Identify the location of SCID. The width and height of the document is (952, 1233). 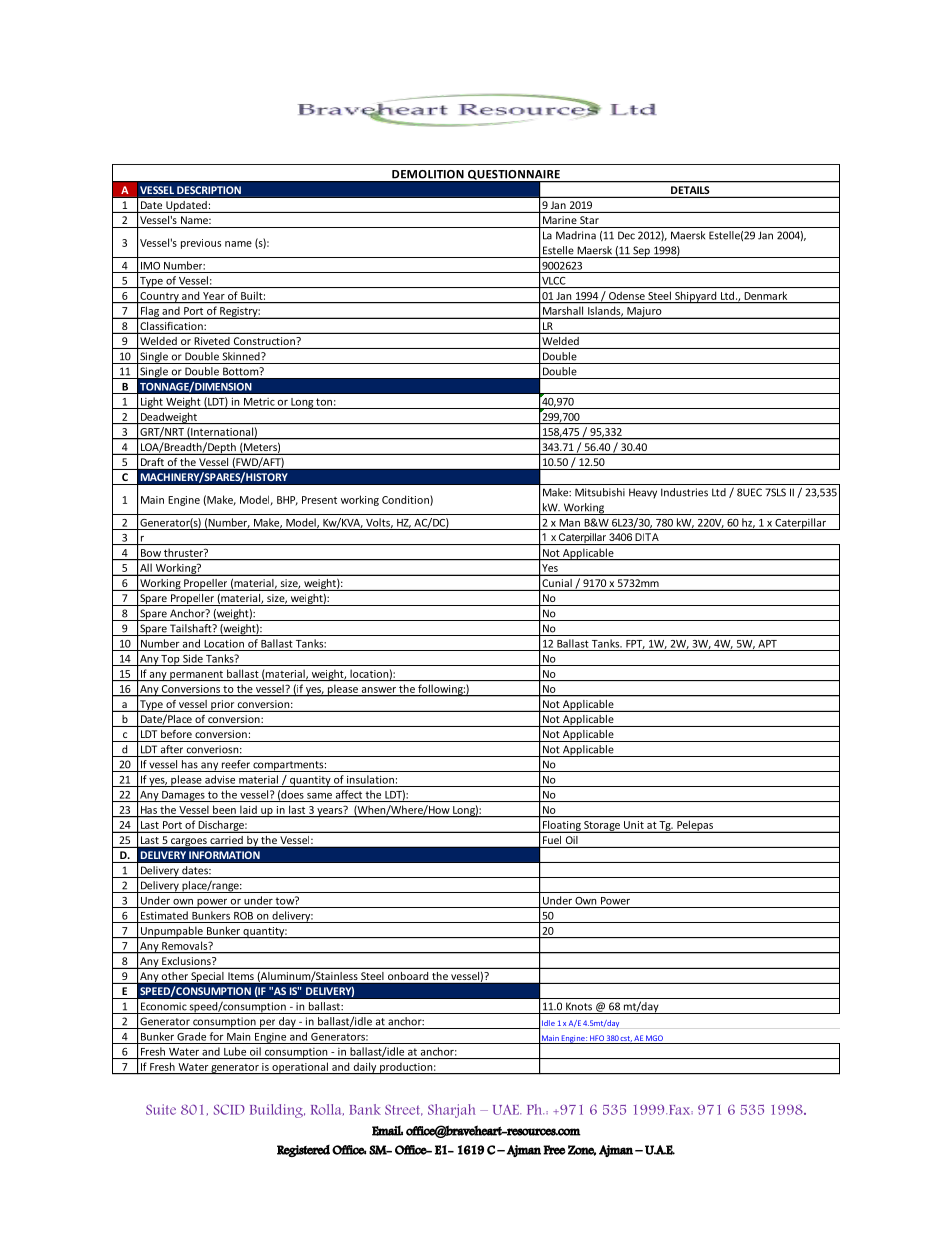
(229, 1109).
